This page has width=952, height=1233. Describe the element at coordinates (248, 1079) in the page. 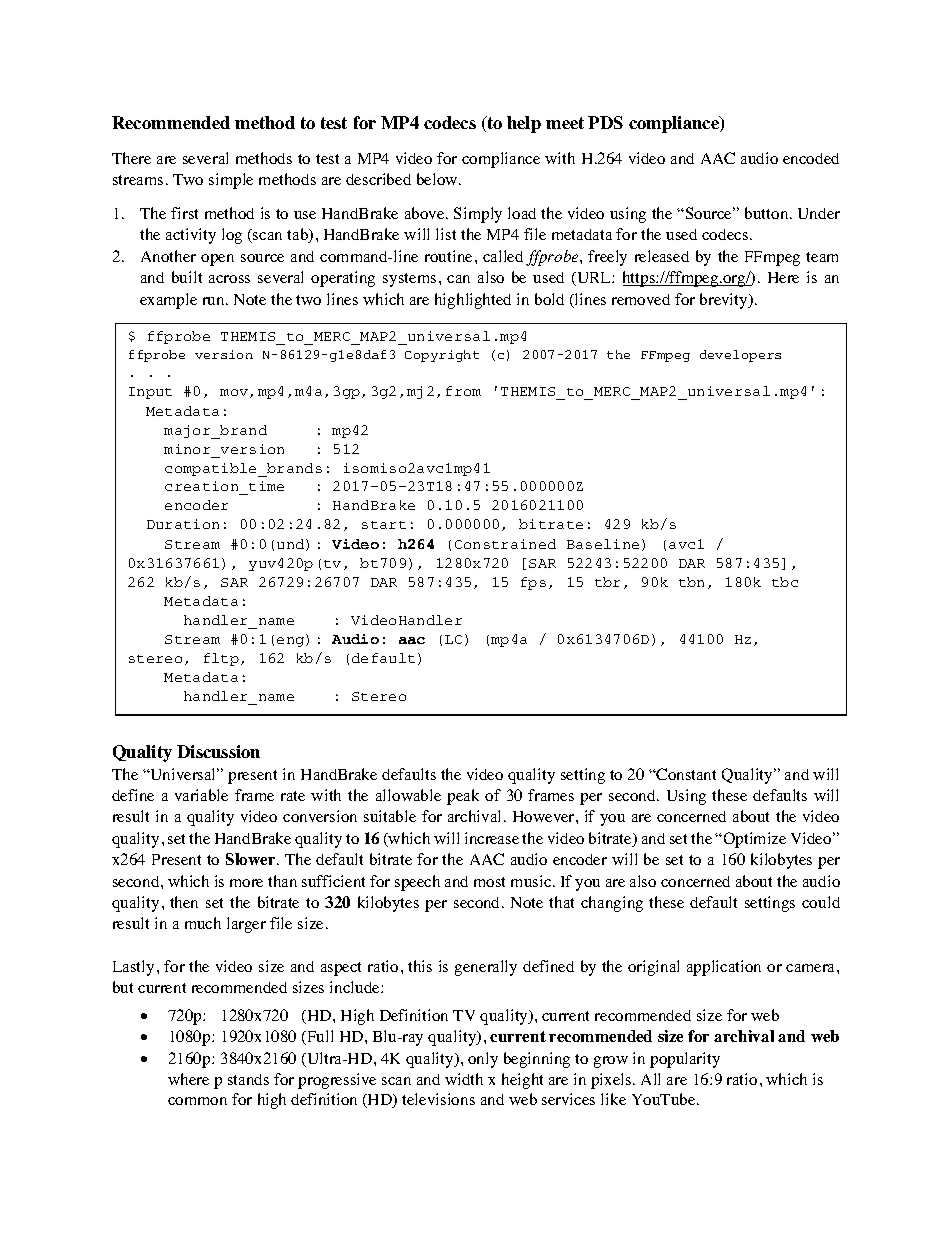

I see `stands` at that location.
